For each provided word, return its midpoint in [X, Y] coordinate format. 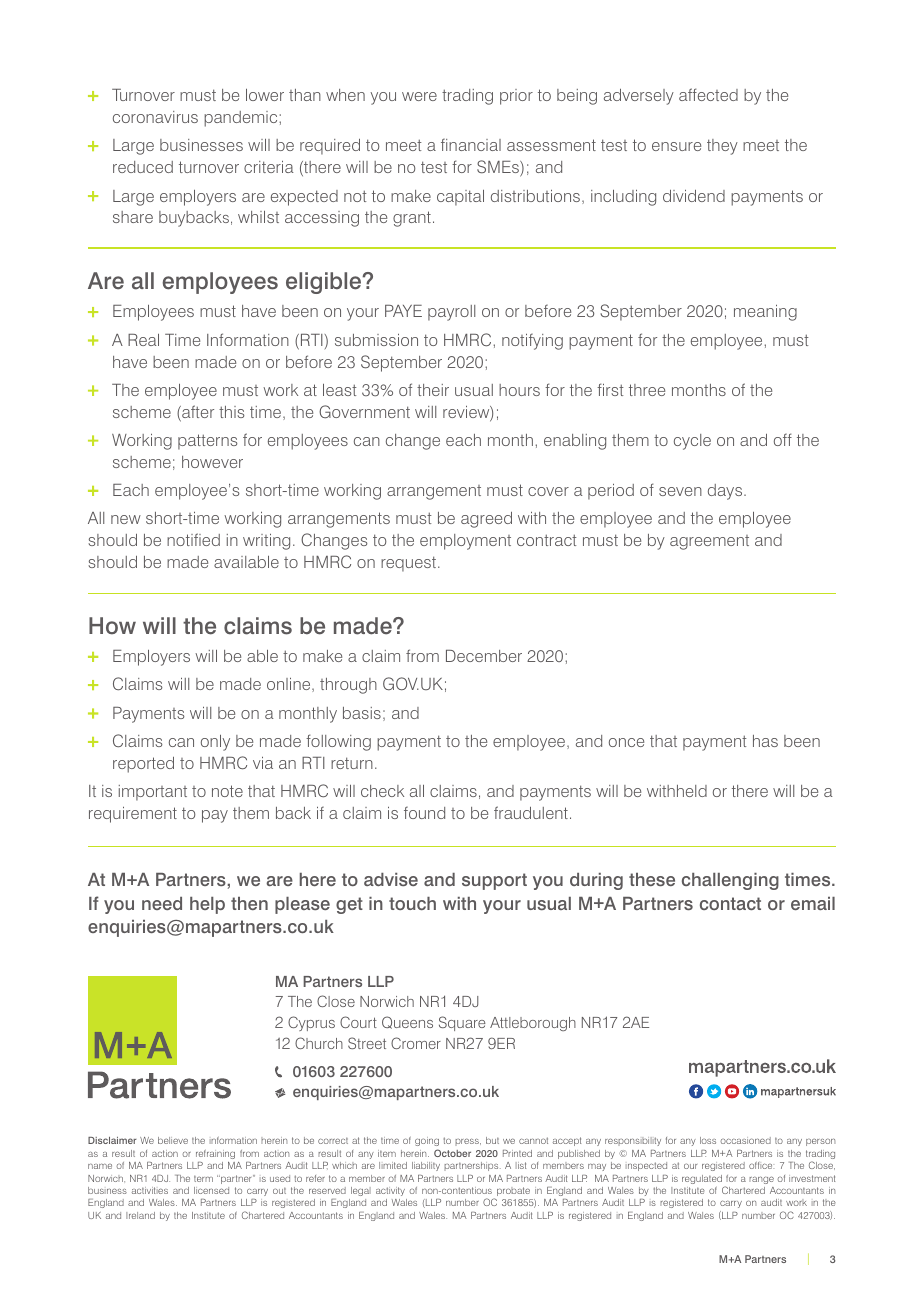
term [203, 1179]
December [484, 656]
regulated [703, 1181]
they [722, 147]
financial [471, 144]
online [290, 685]
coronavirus [155, 117]
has [765, 741]
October [452, 1153]
